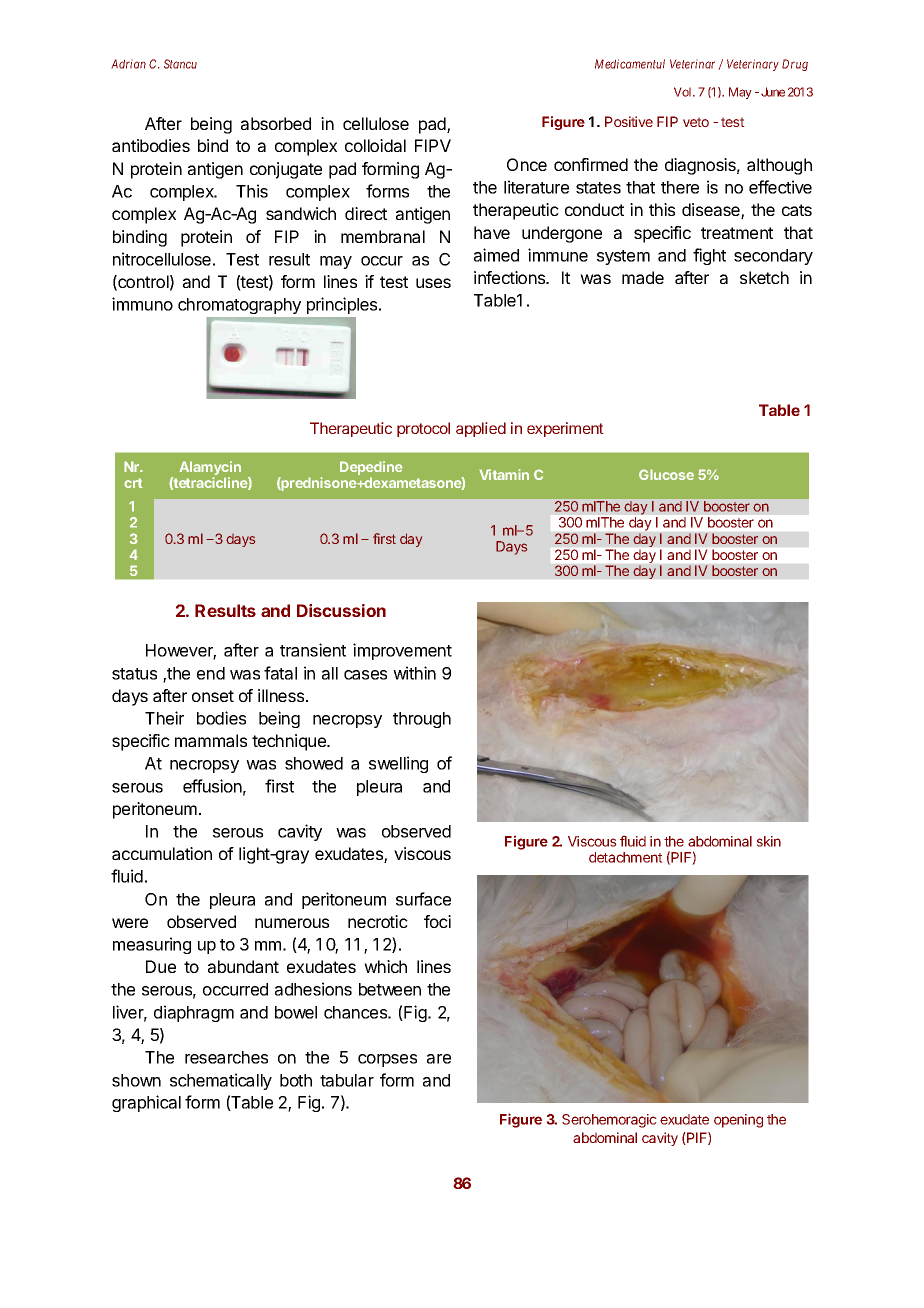 This page has height=1308, width=924. What do you see at coordinates (684, 92) in the page?
I see `Vol` at bounding box center [684, 92].
